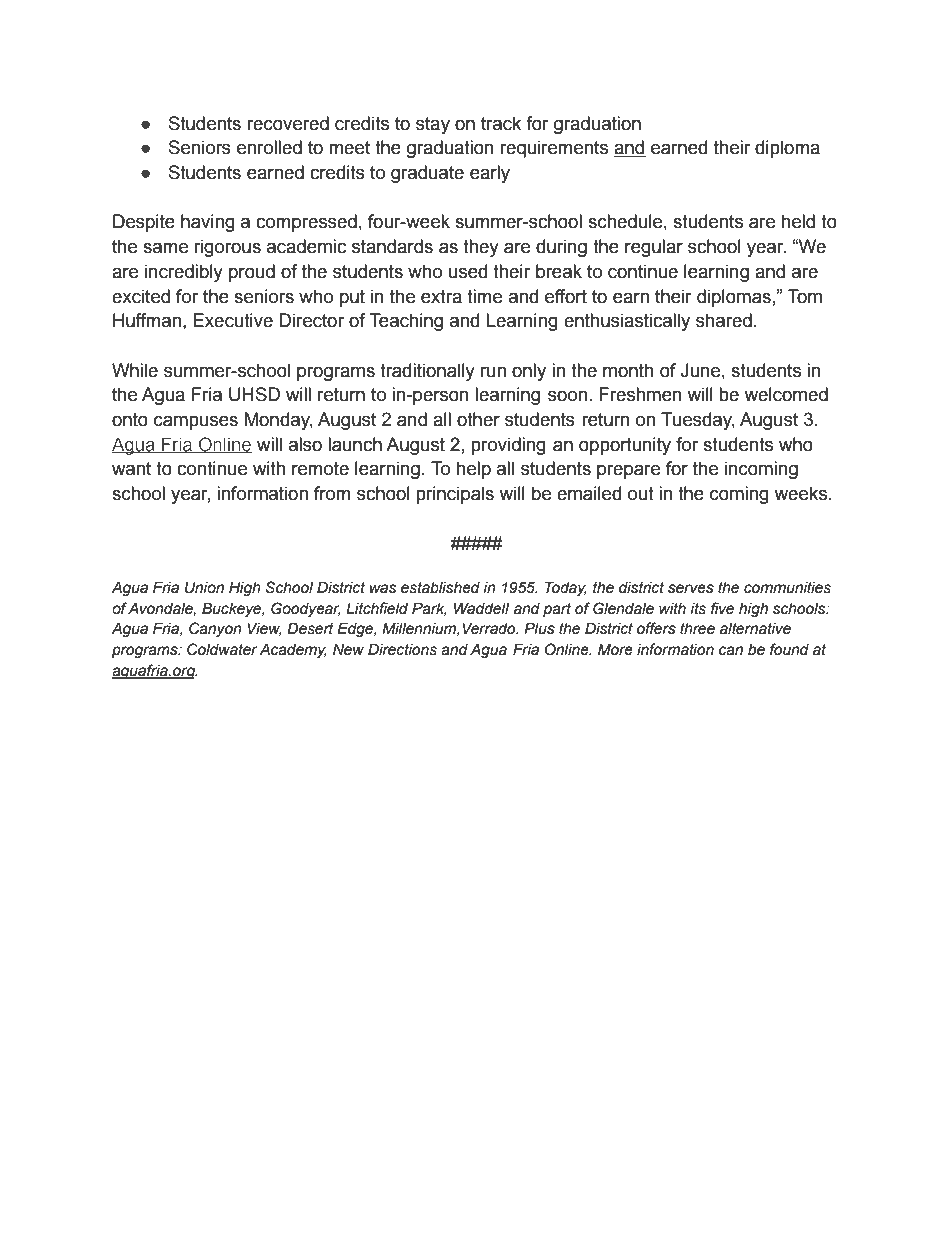 The height and width of the page is (1233, 952). What do you see at coordinates (554, 149) in the page?
I see `requirements` at bounding box center [554, 149].
